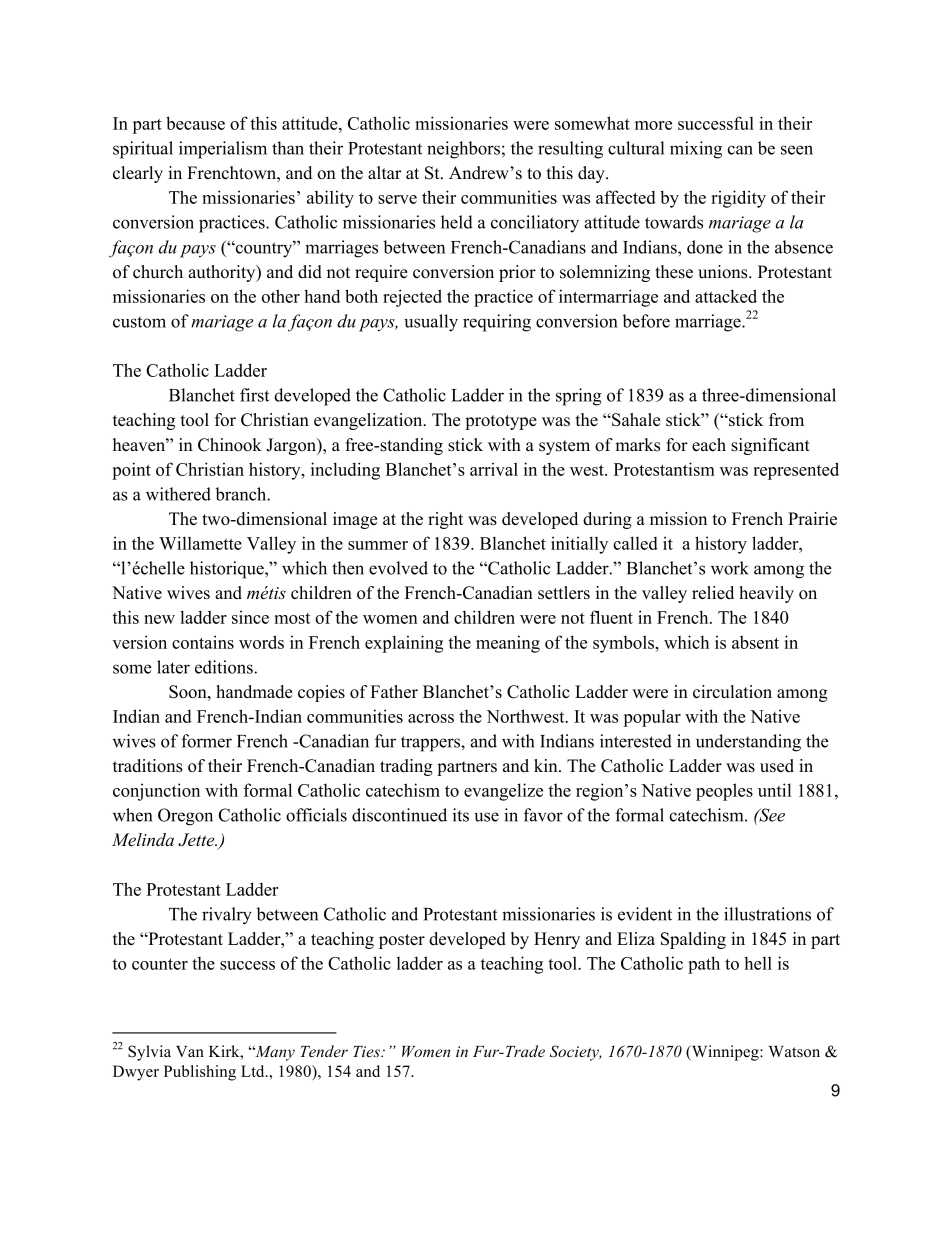 This document has width=952, height=1233. Describe the element at coordinates (770, 446) in the document. I see `significant` at that location.
